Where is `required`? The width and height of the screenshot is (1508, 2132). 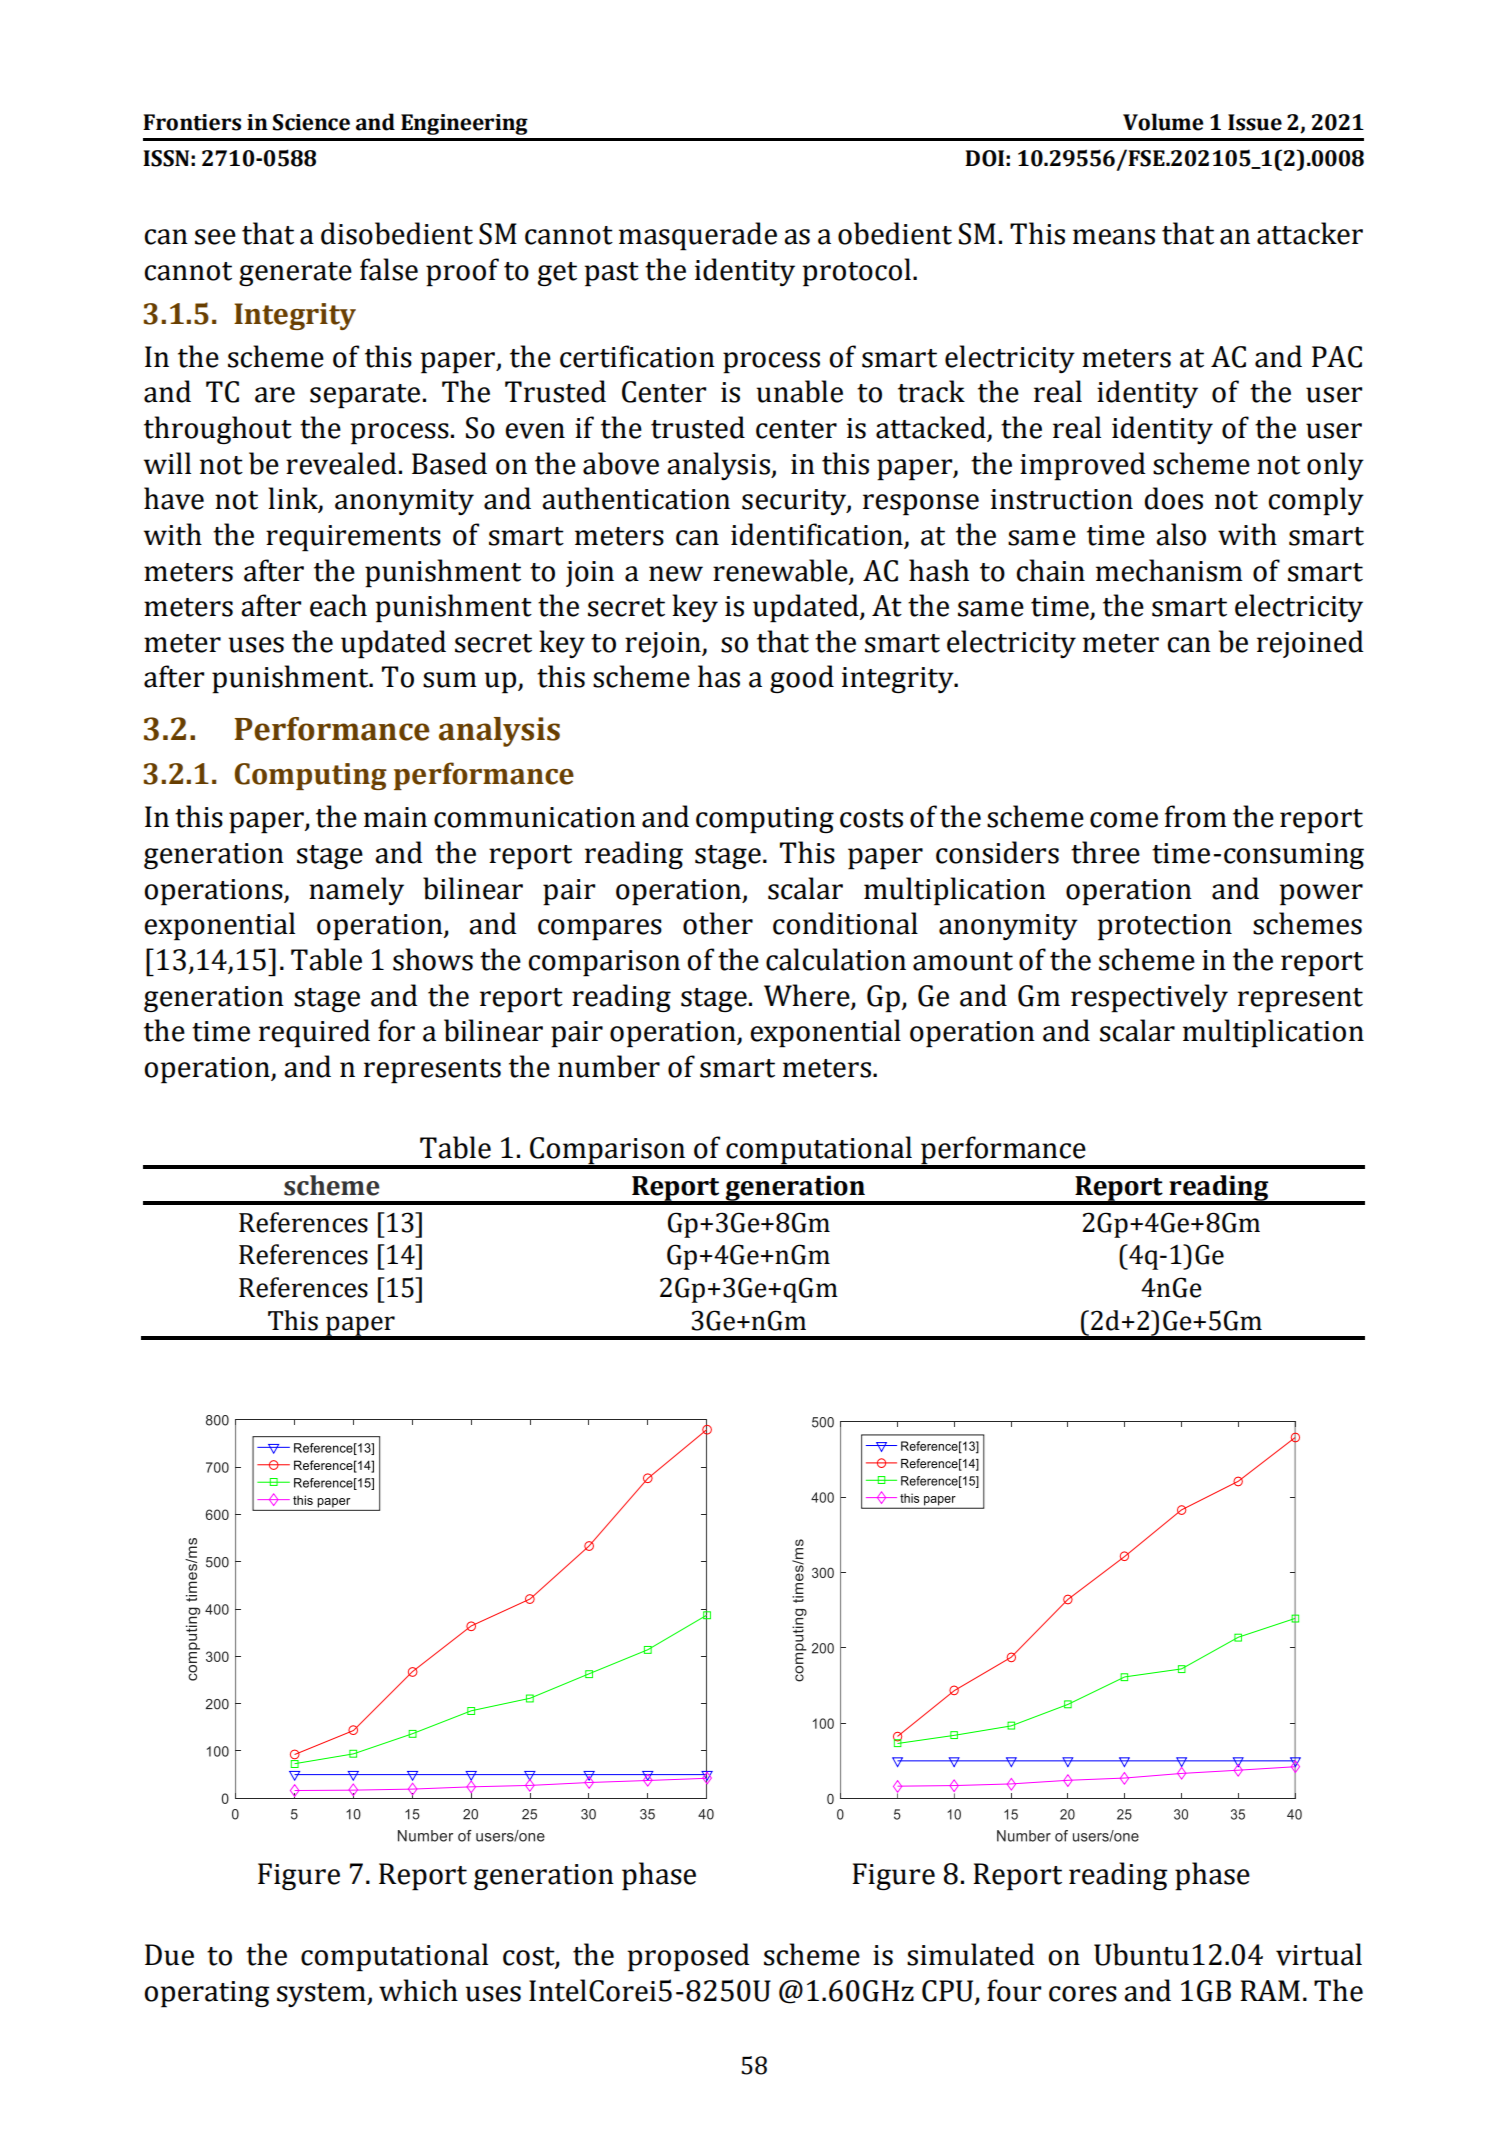
required is located at coordinates (314, 1033).
